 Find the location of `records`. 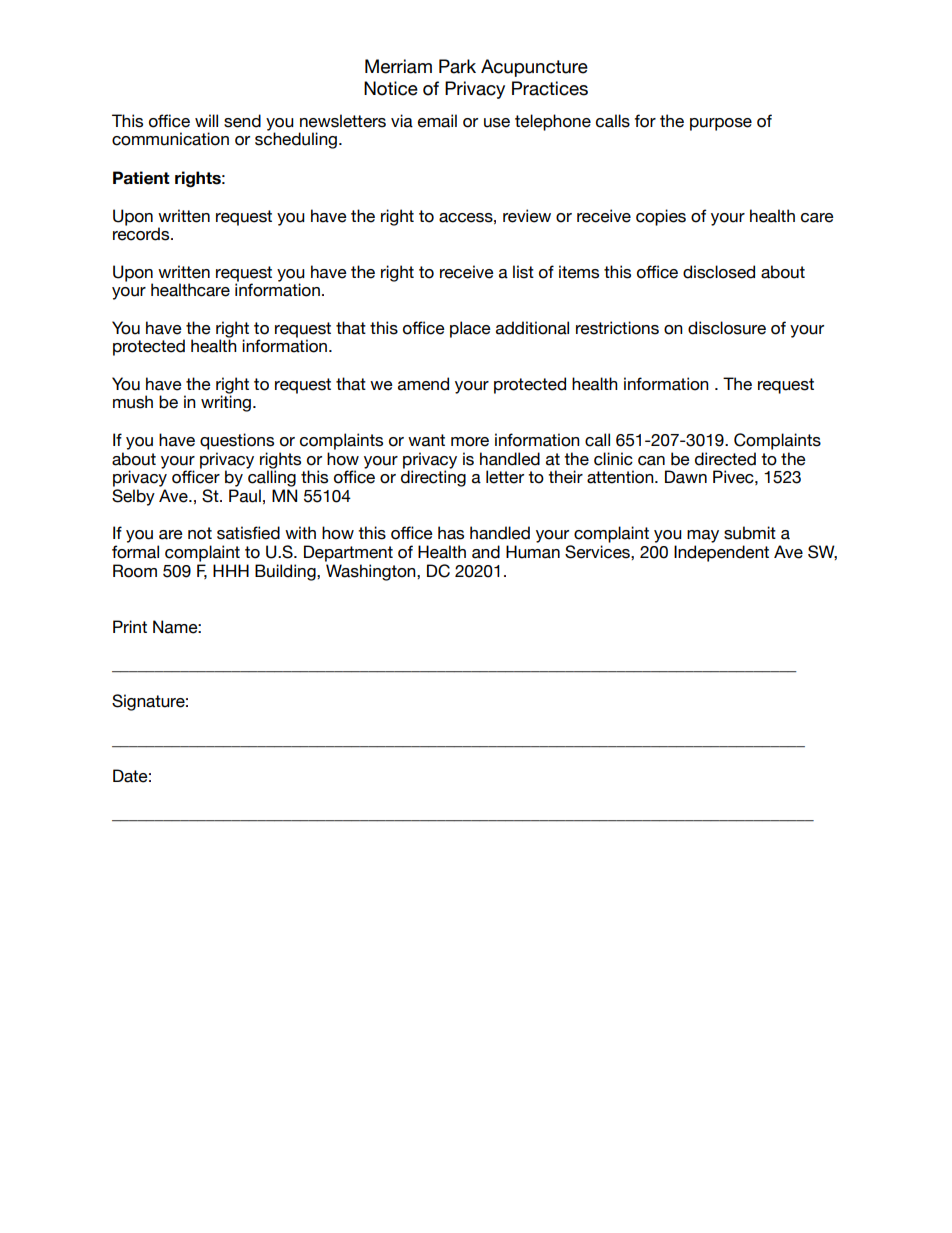

records is located at coordinates (142, 234).
